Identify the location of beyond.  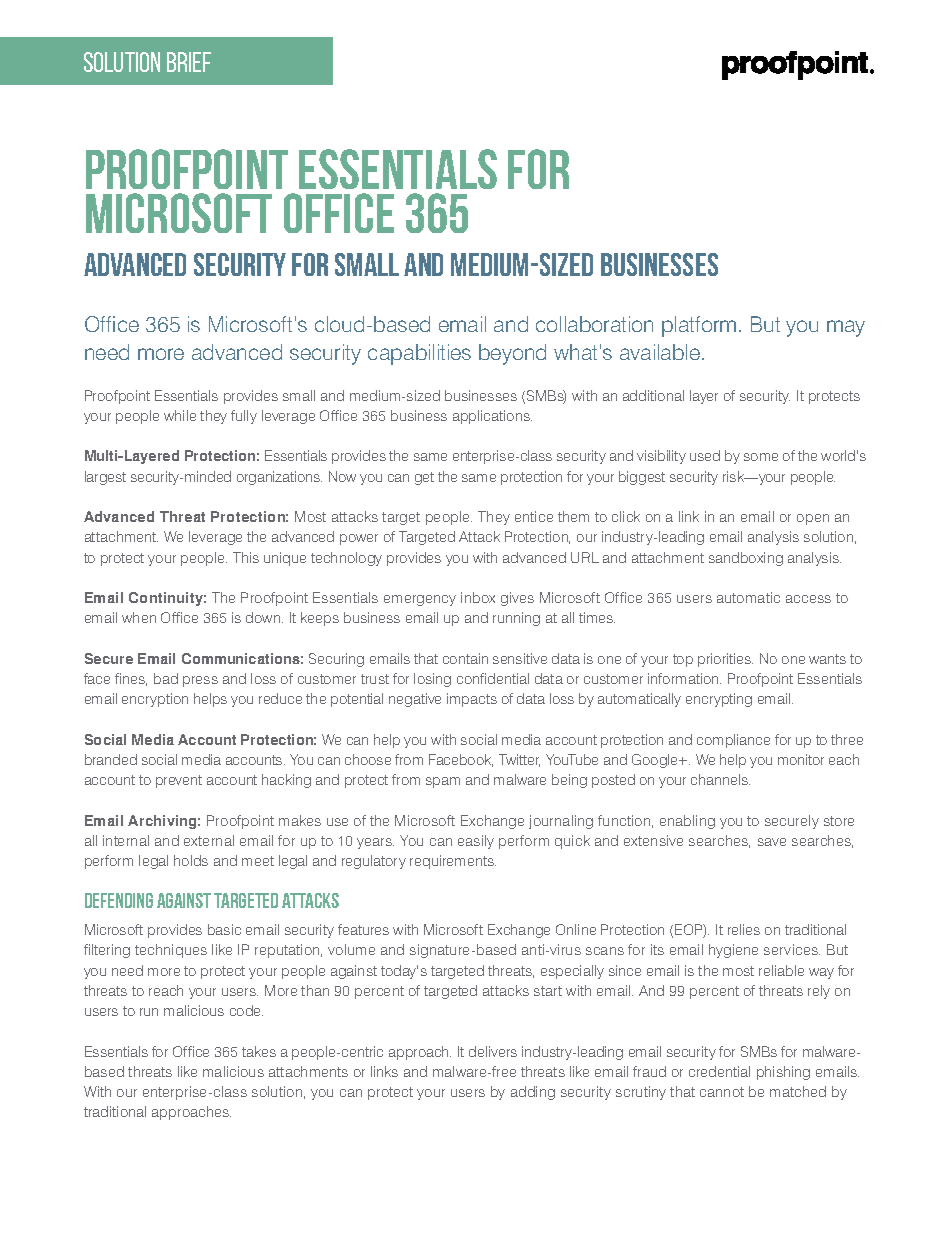
(512, 354).
